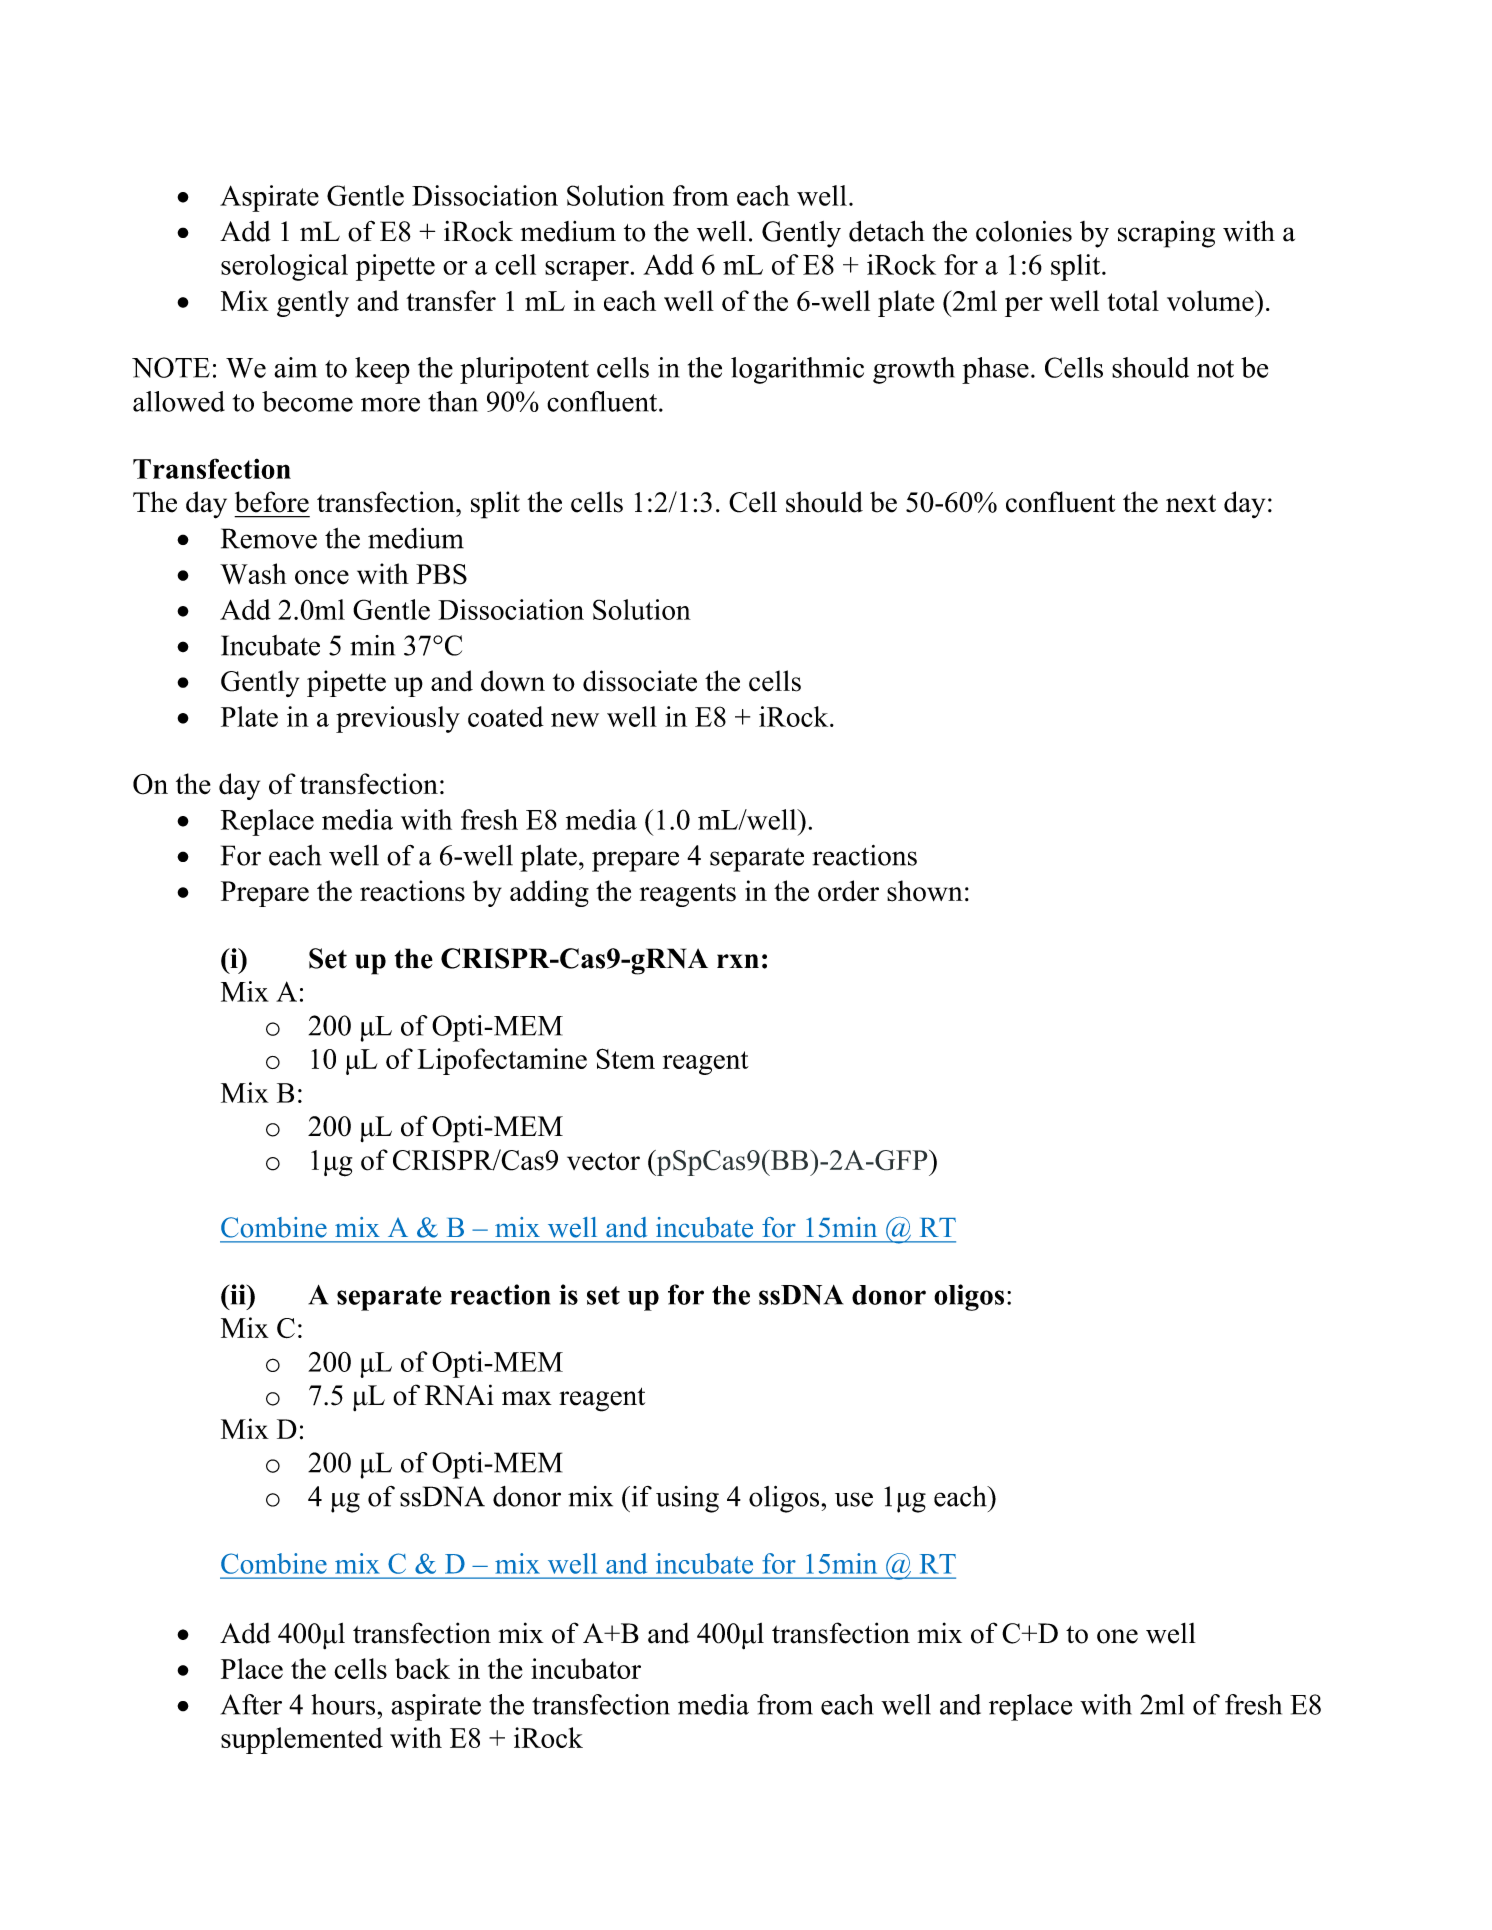 The width and height of the page is (1492, 1930). Describe the element at coordinates (549, 893) in the page. I see `adding` at that location.
